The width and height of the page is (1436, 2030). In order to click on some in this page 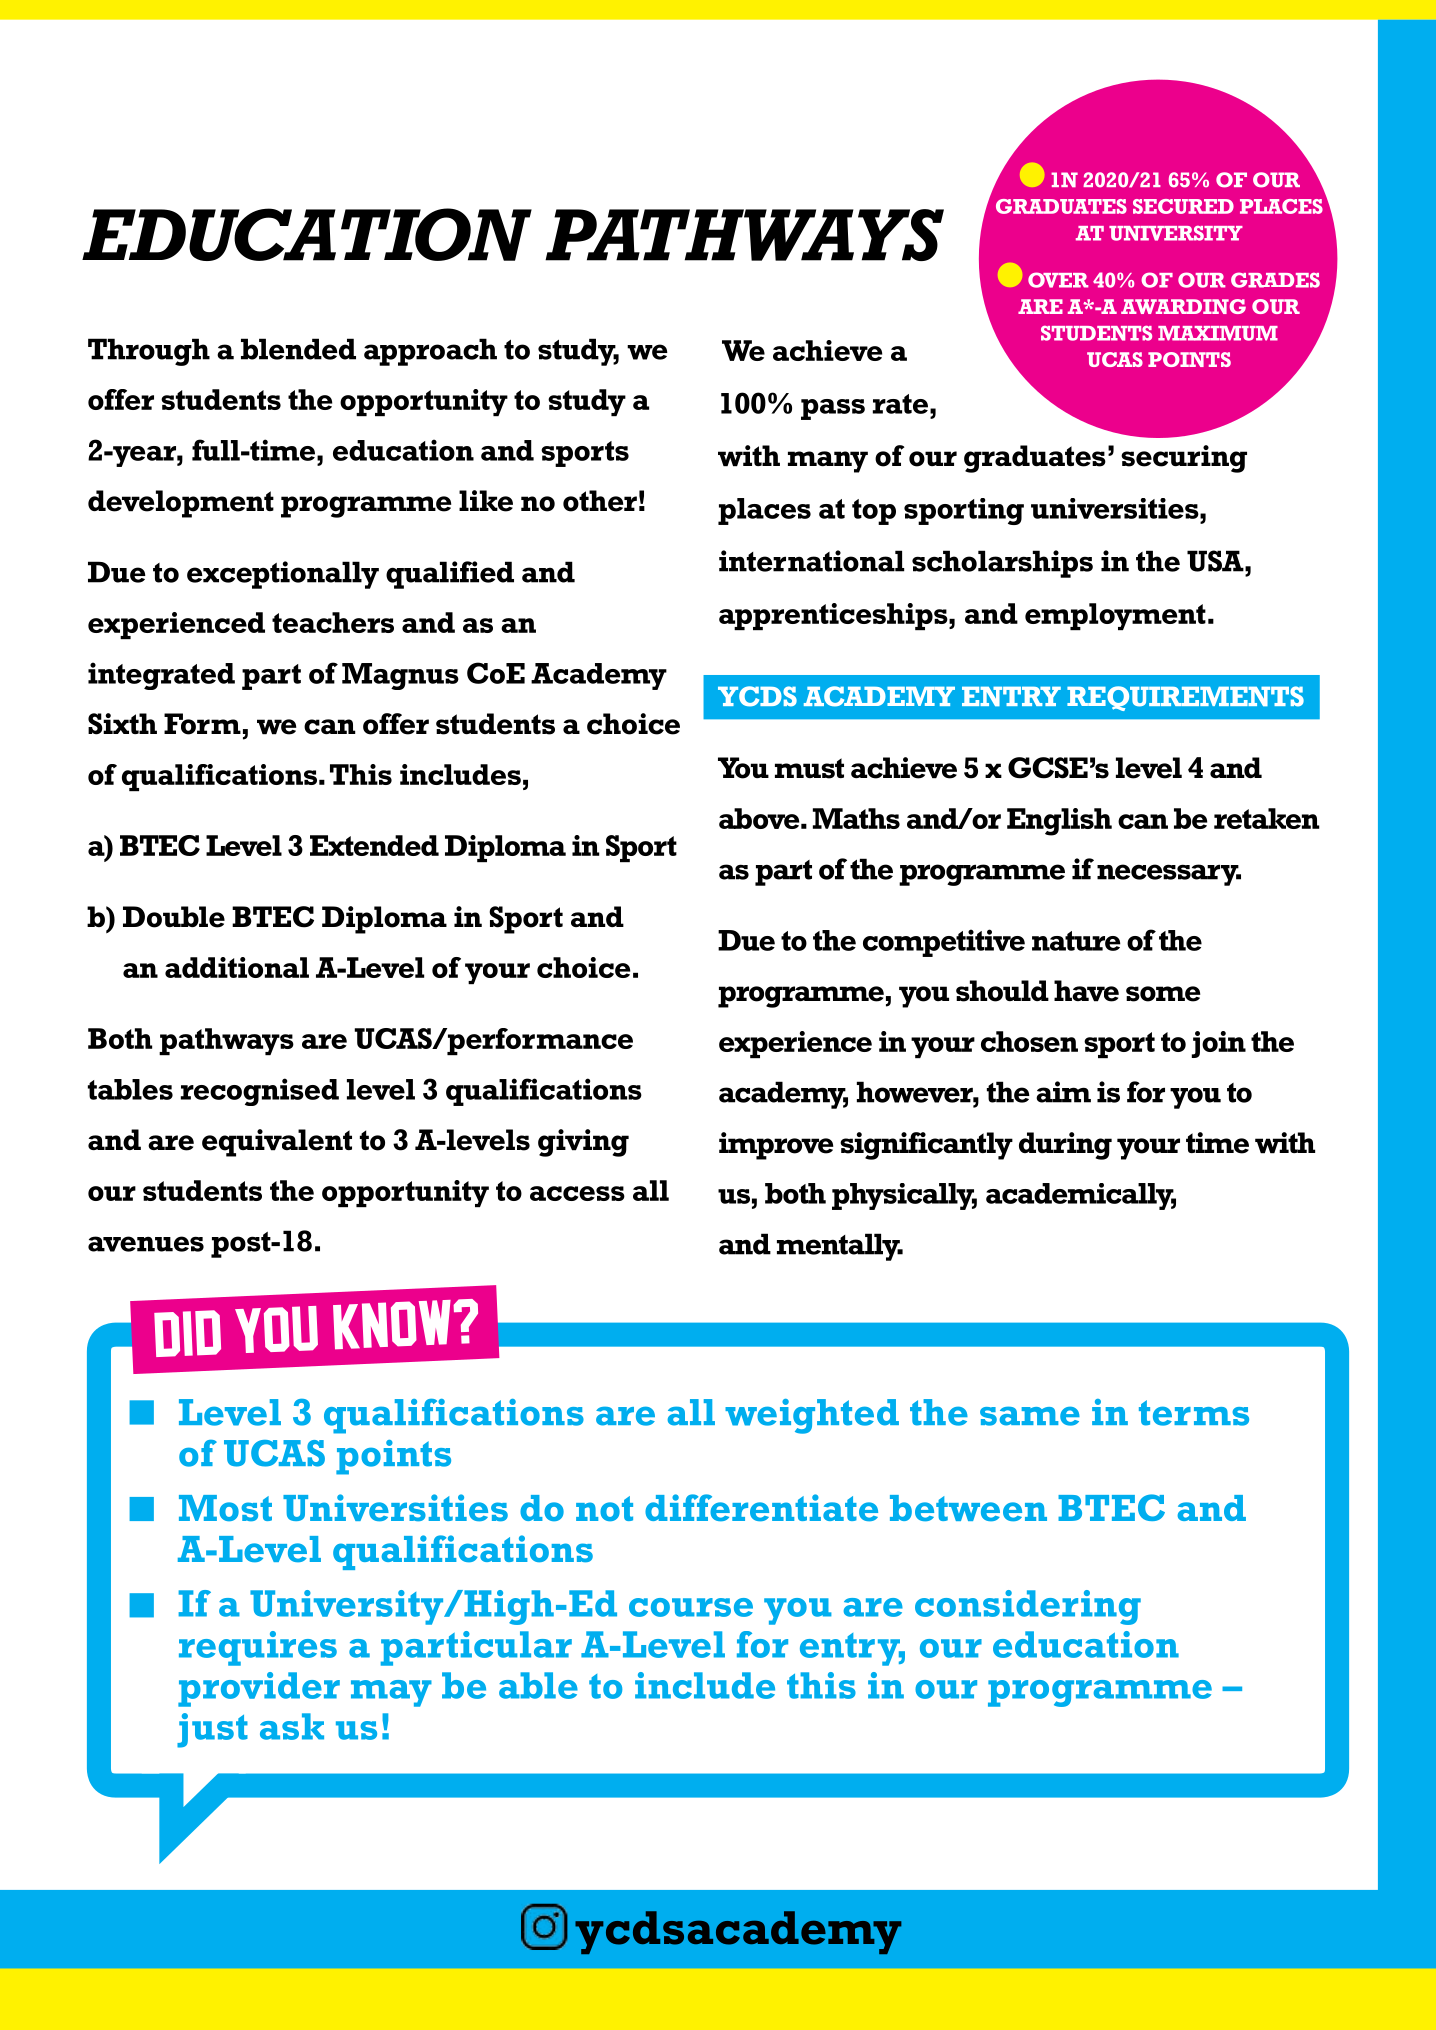, I will do `click(1163, 994)`.
